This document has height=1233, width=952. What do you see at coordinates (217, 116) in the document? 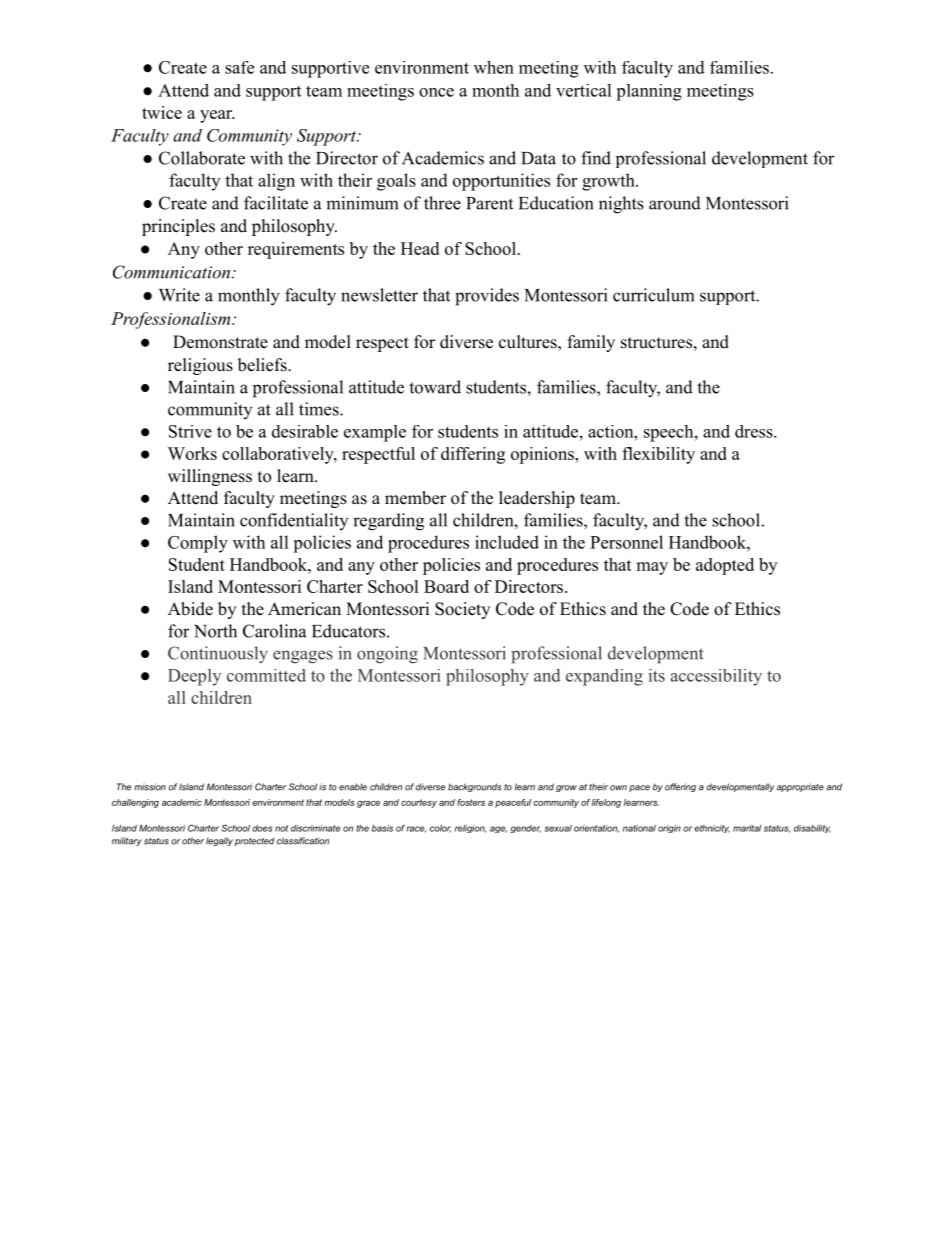
I see `year` at bounding box center [217, 116].
